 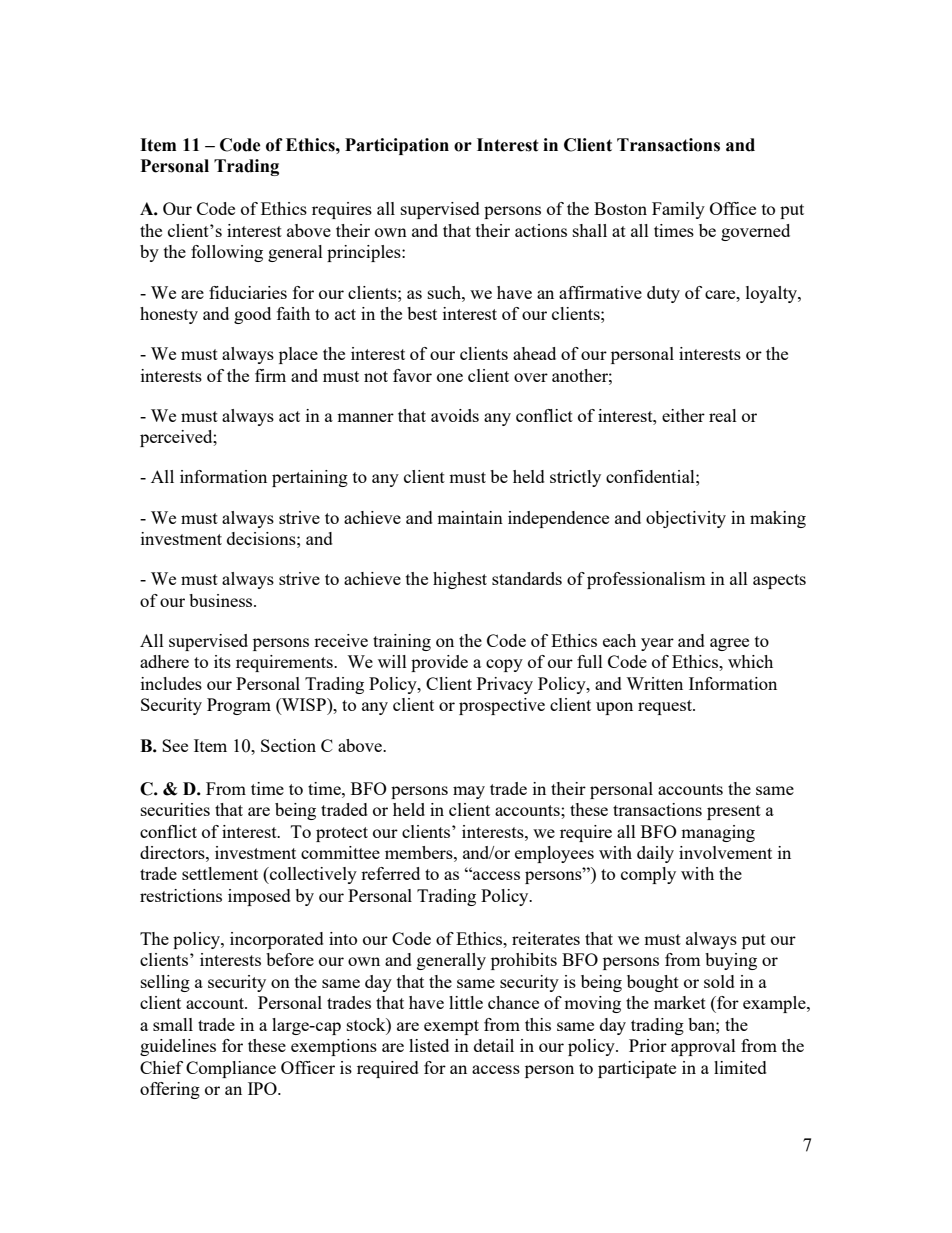 I want to click on avoids, so click(x=455, y=415).
